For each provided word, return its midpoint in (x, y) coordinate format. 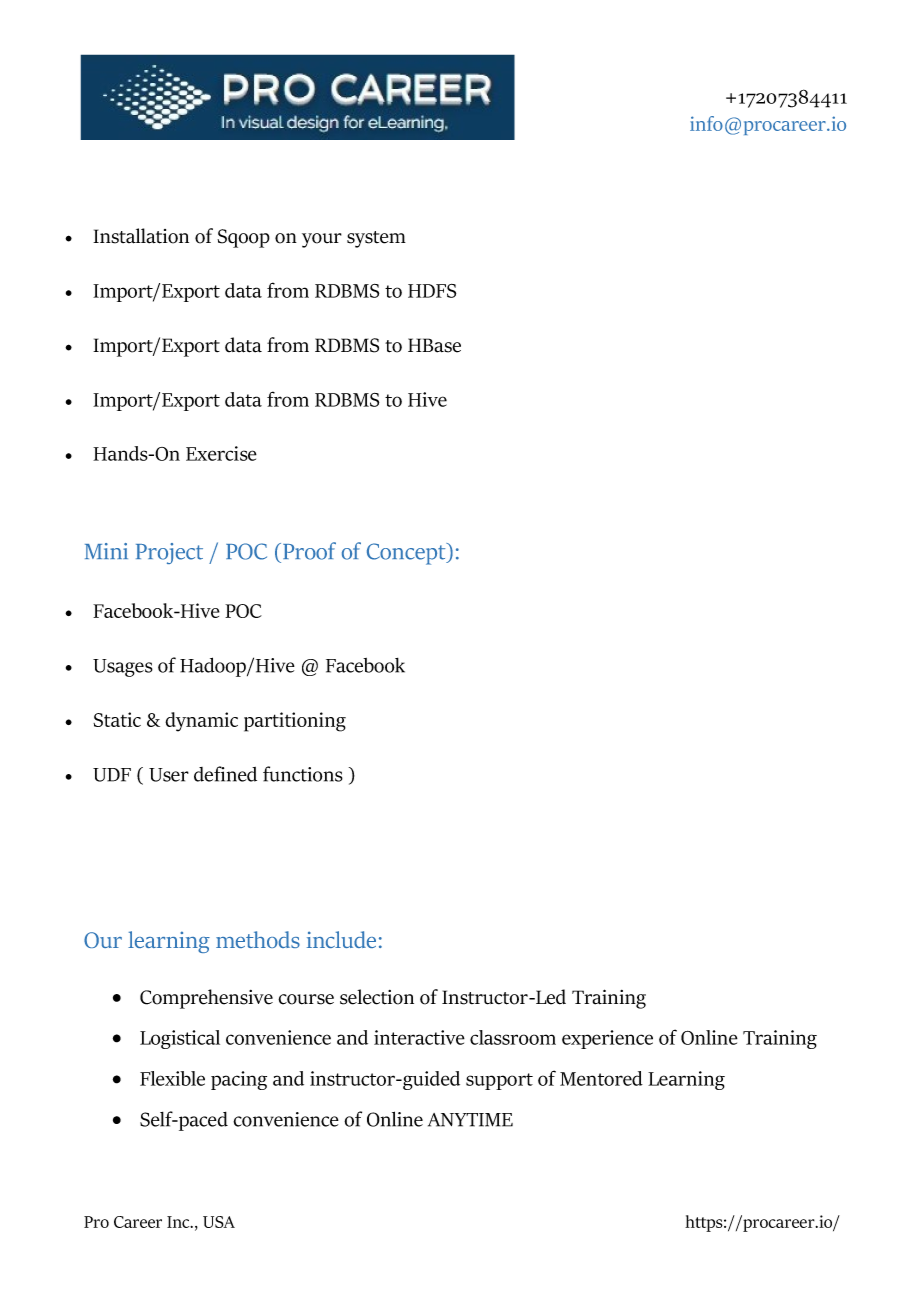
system (376, 239)
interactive (419, 1037)
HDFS (432, 291)
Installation (141, 236)
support (499, 1081)
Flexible (172, 1078)
